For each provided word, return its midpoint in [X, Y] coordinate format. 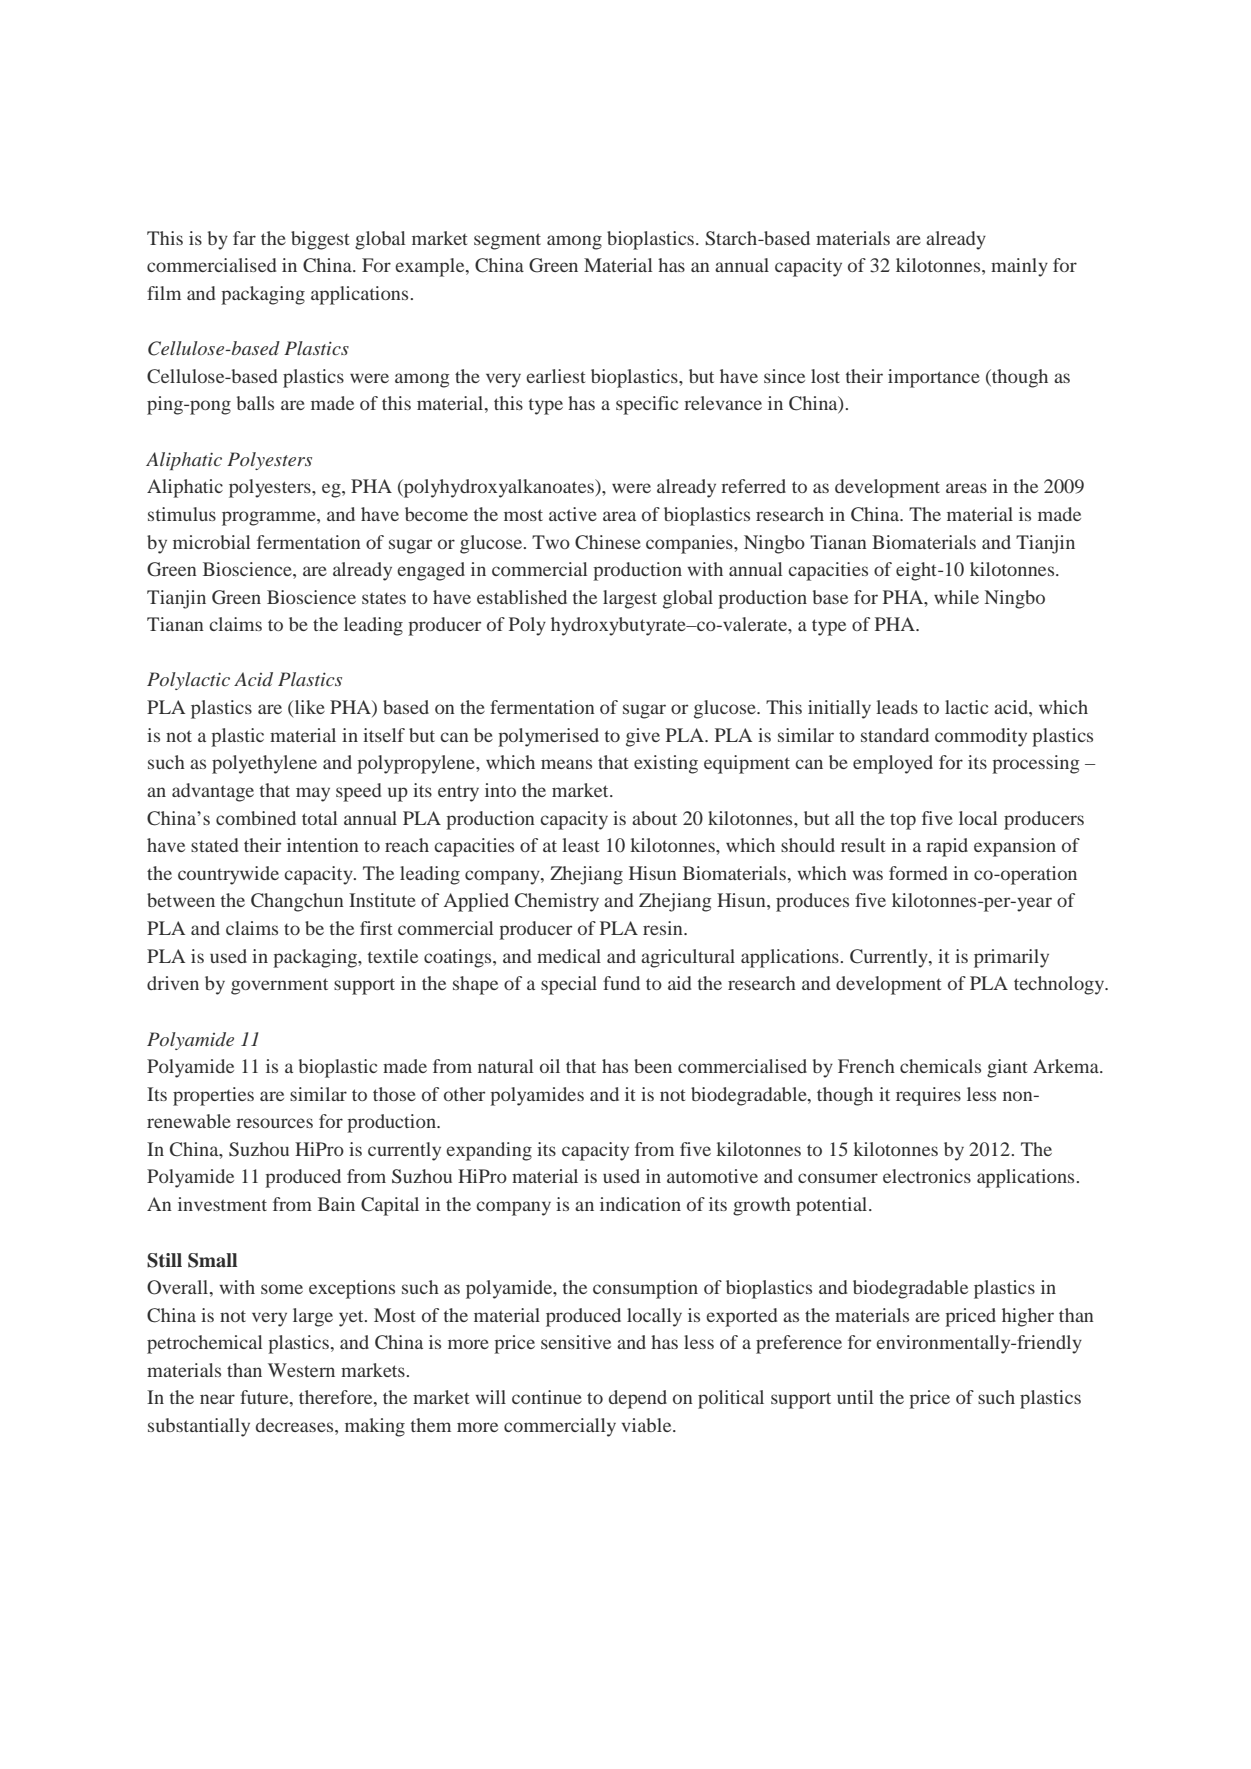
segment [507, 241]
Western [301, 1370]
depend [638, 1399]
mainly [1019, 267]
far [244, 238]
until [855, 1397]
